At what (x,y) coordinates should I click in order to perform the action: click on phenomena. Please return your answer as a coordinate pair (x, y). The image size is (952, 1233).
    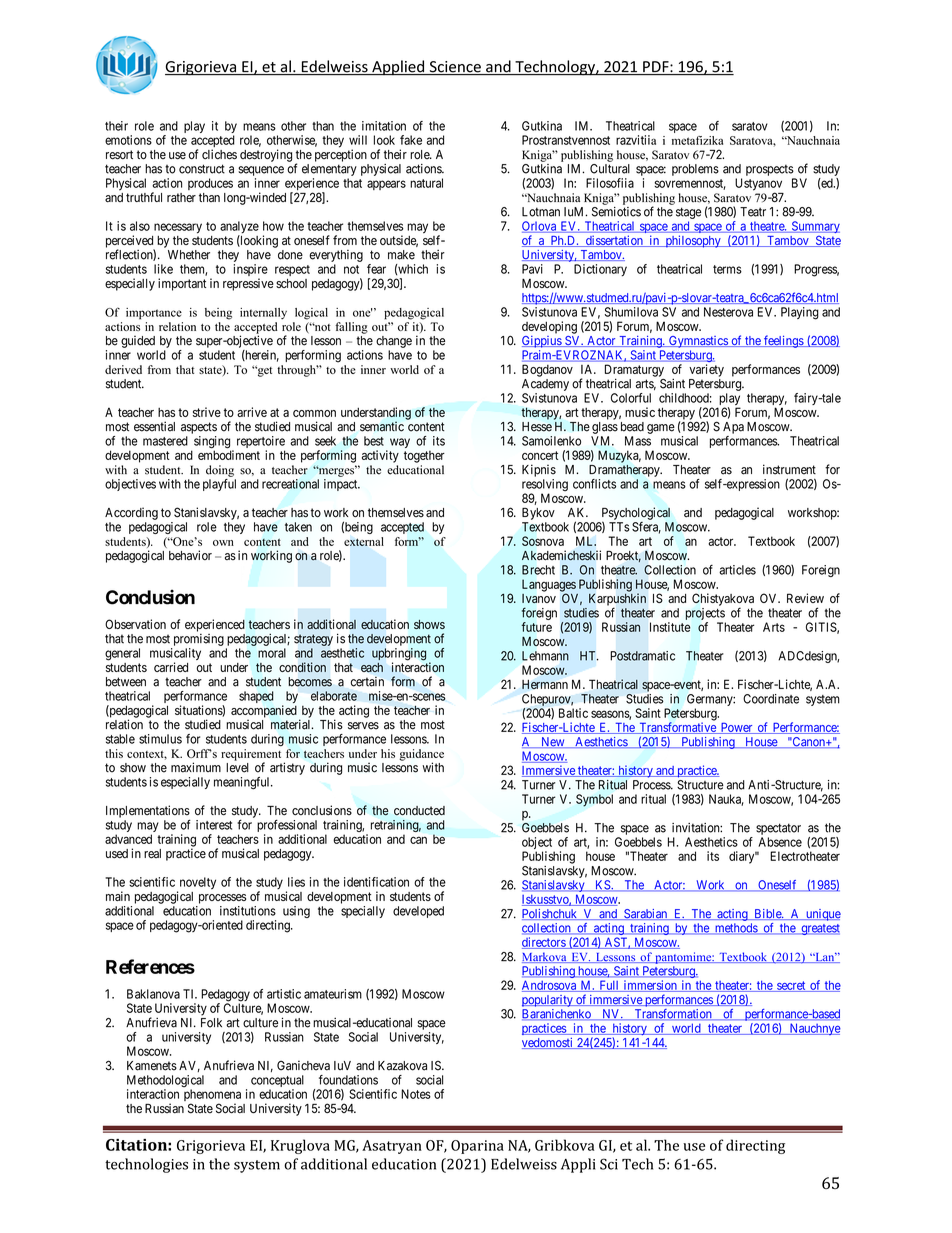
    Looking at the image, I should click on (212, 1096).
